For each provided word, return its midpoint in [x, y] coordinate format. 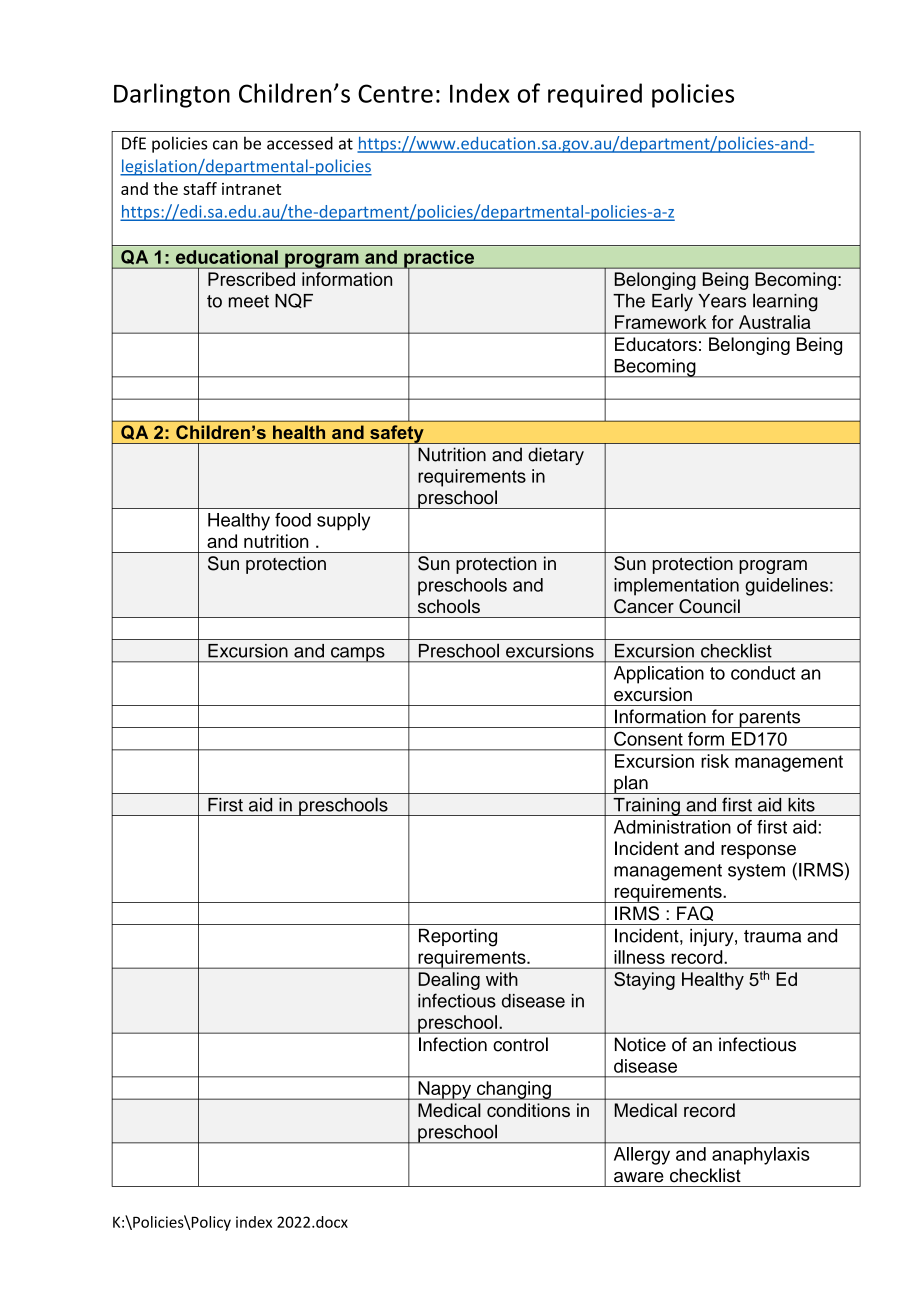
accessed [300, 143]
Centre [395, 93]
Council [709, 606]
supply [343, 522]
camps [358, 655]
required [595, 95]
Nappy [445, 1090]
